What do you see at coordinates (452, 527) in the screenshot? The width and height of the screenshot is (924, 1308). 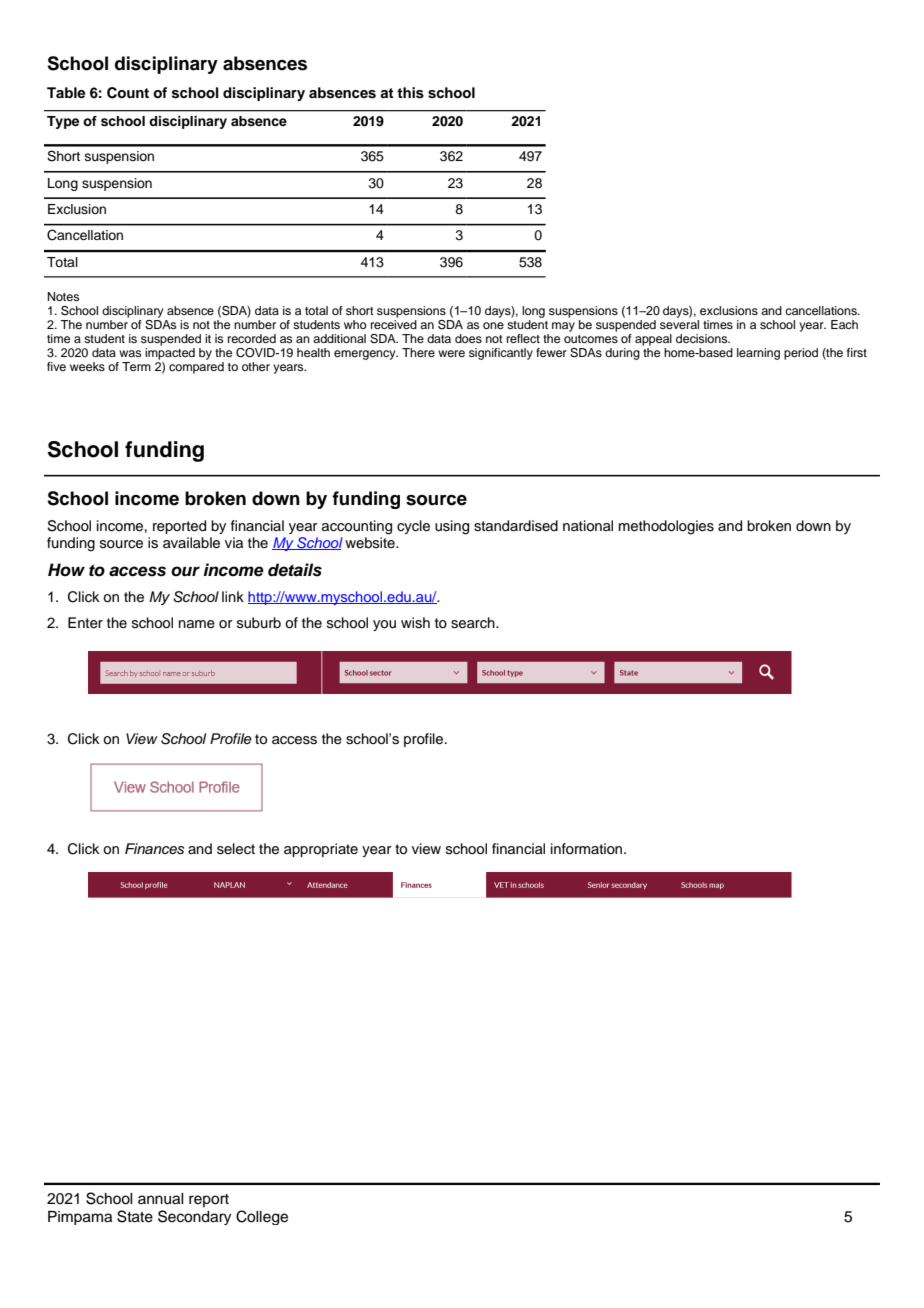 I see `using` at bounding box center [452, 527].
